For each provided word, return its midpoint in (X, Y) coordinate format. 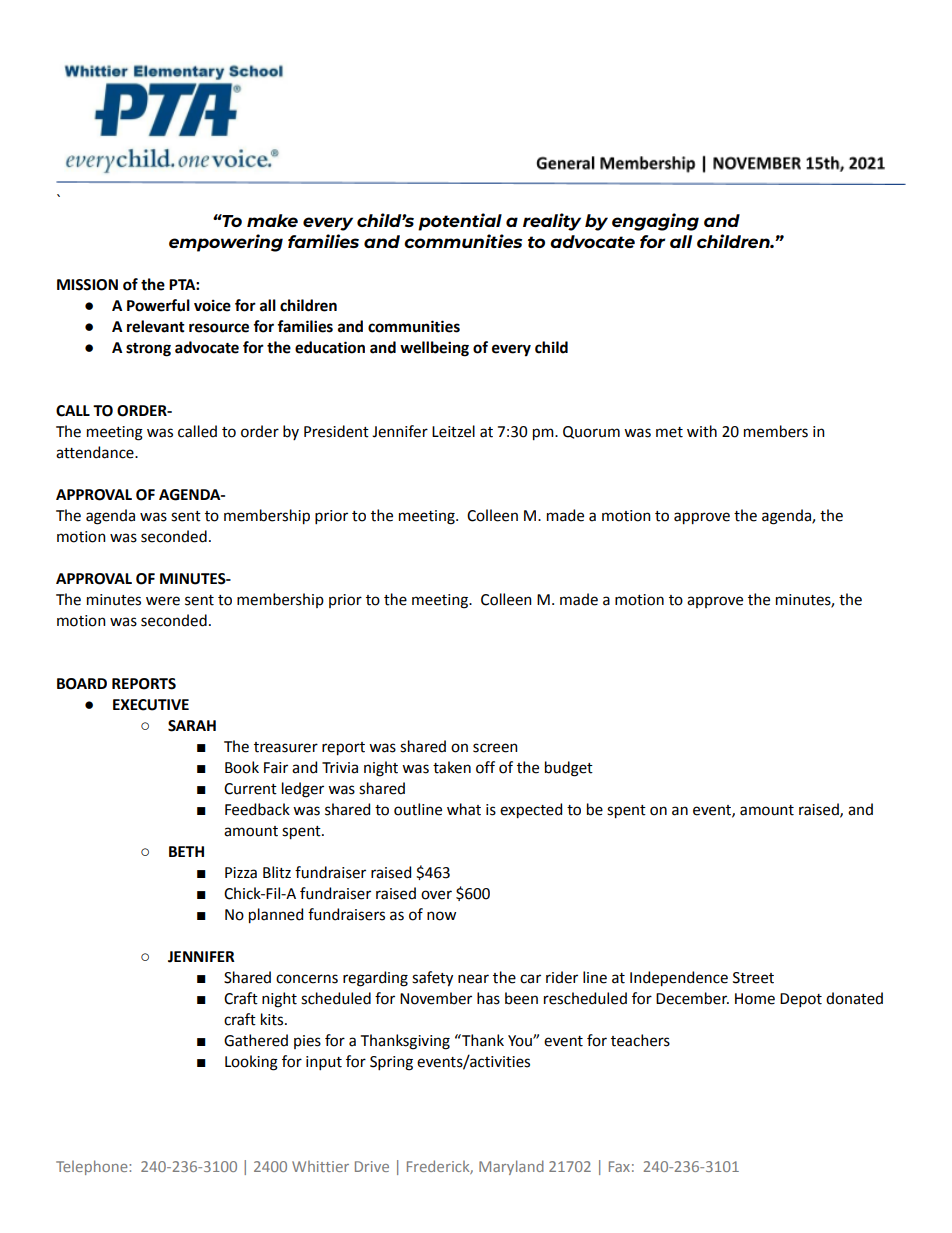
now (441, 916)
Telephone (93, 1167)
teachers (640, 1040)
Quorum (591, 432)
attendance (96, 452)
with (702, 431)
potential (460, 222)
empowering (226, 243)
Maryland (511, 1167)
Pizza (241, 873)
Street (753, 978)
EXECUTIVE (151, 705)
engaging (655, 222)
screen (495, 748)
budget (569, 769)
